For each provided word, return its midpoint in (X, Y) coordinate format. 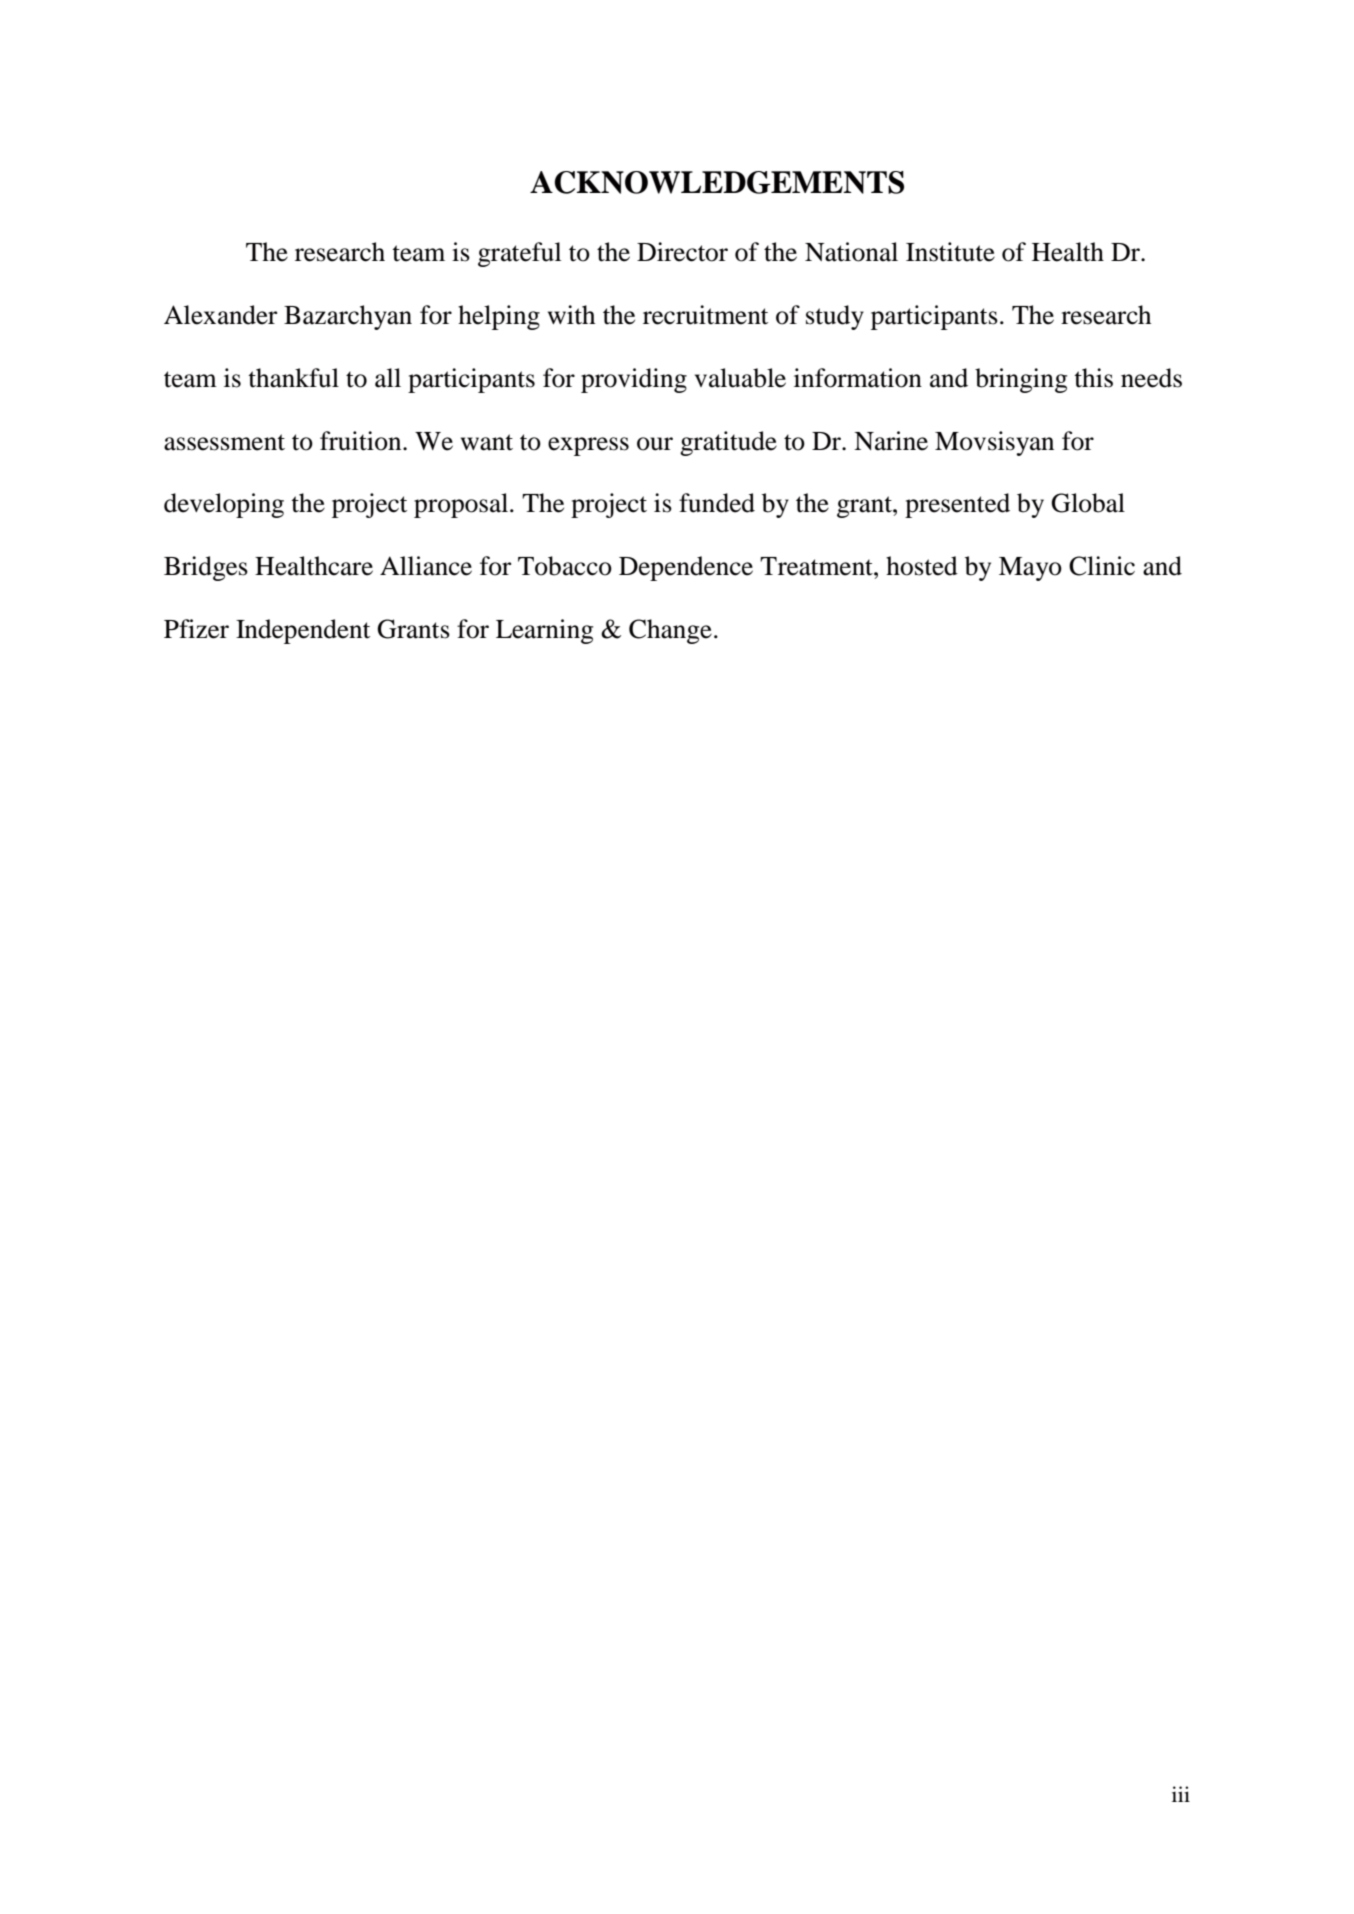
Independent (303, 631)
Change (670, 631)
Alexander (220, 315)
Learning (544, 631)
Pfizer (196, 629)
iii (1181, 1794)
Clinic (1102, 566)
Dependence (686, 568)
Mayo (1030, 569)
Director (682, 252)
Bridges (206, 568)
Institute (950, 252)
